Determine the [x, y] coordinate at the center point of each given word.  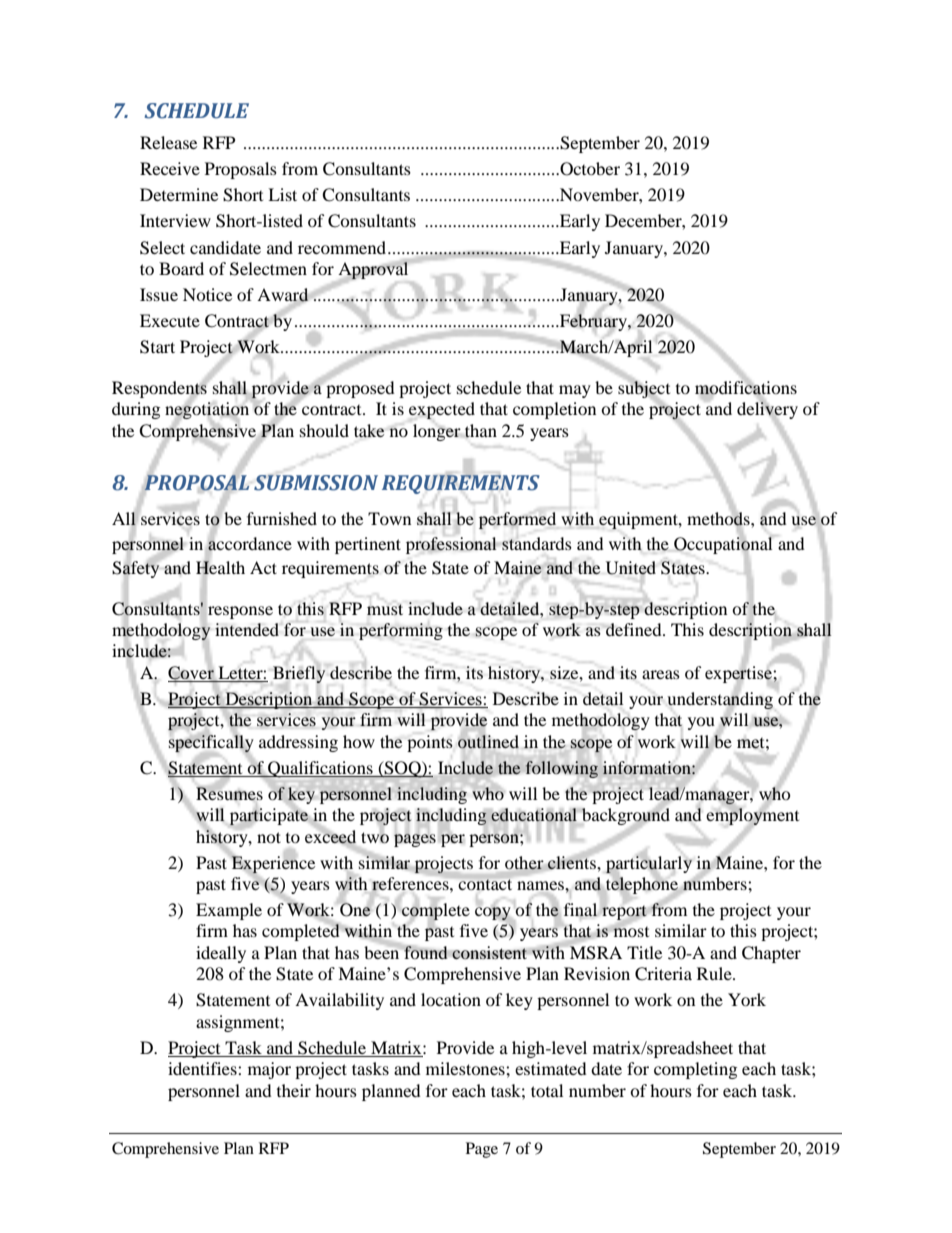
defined [635, 629]
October [589, 169]
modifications [746, 387]
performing [401, 631]
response [240, 612]
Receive [170, 168]
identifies [203, 1068]
